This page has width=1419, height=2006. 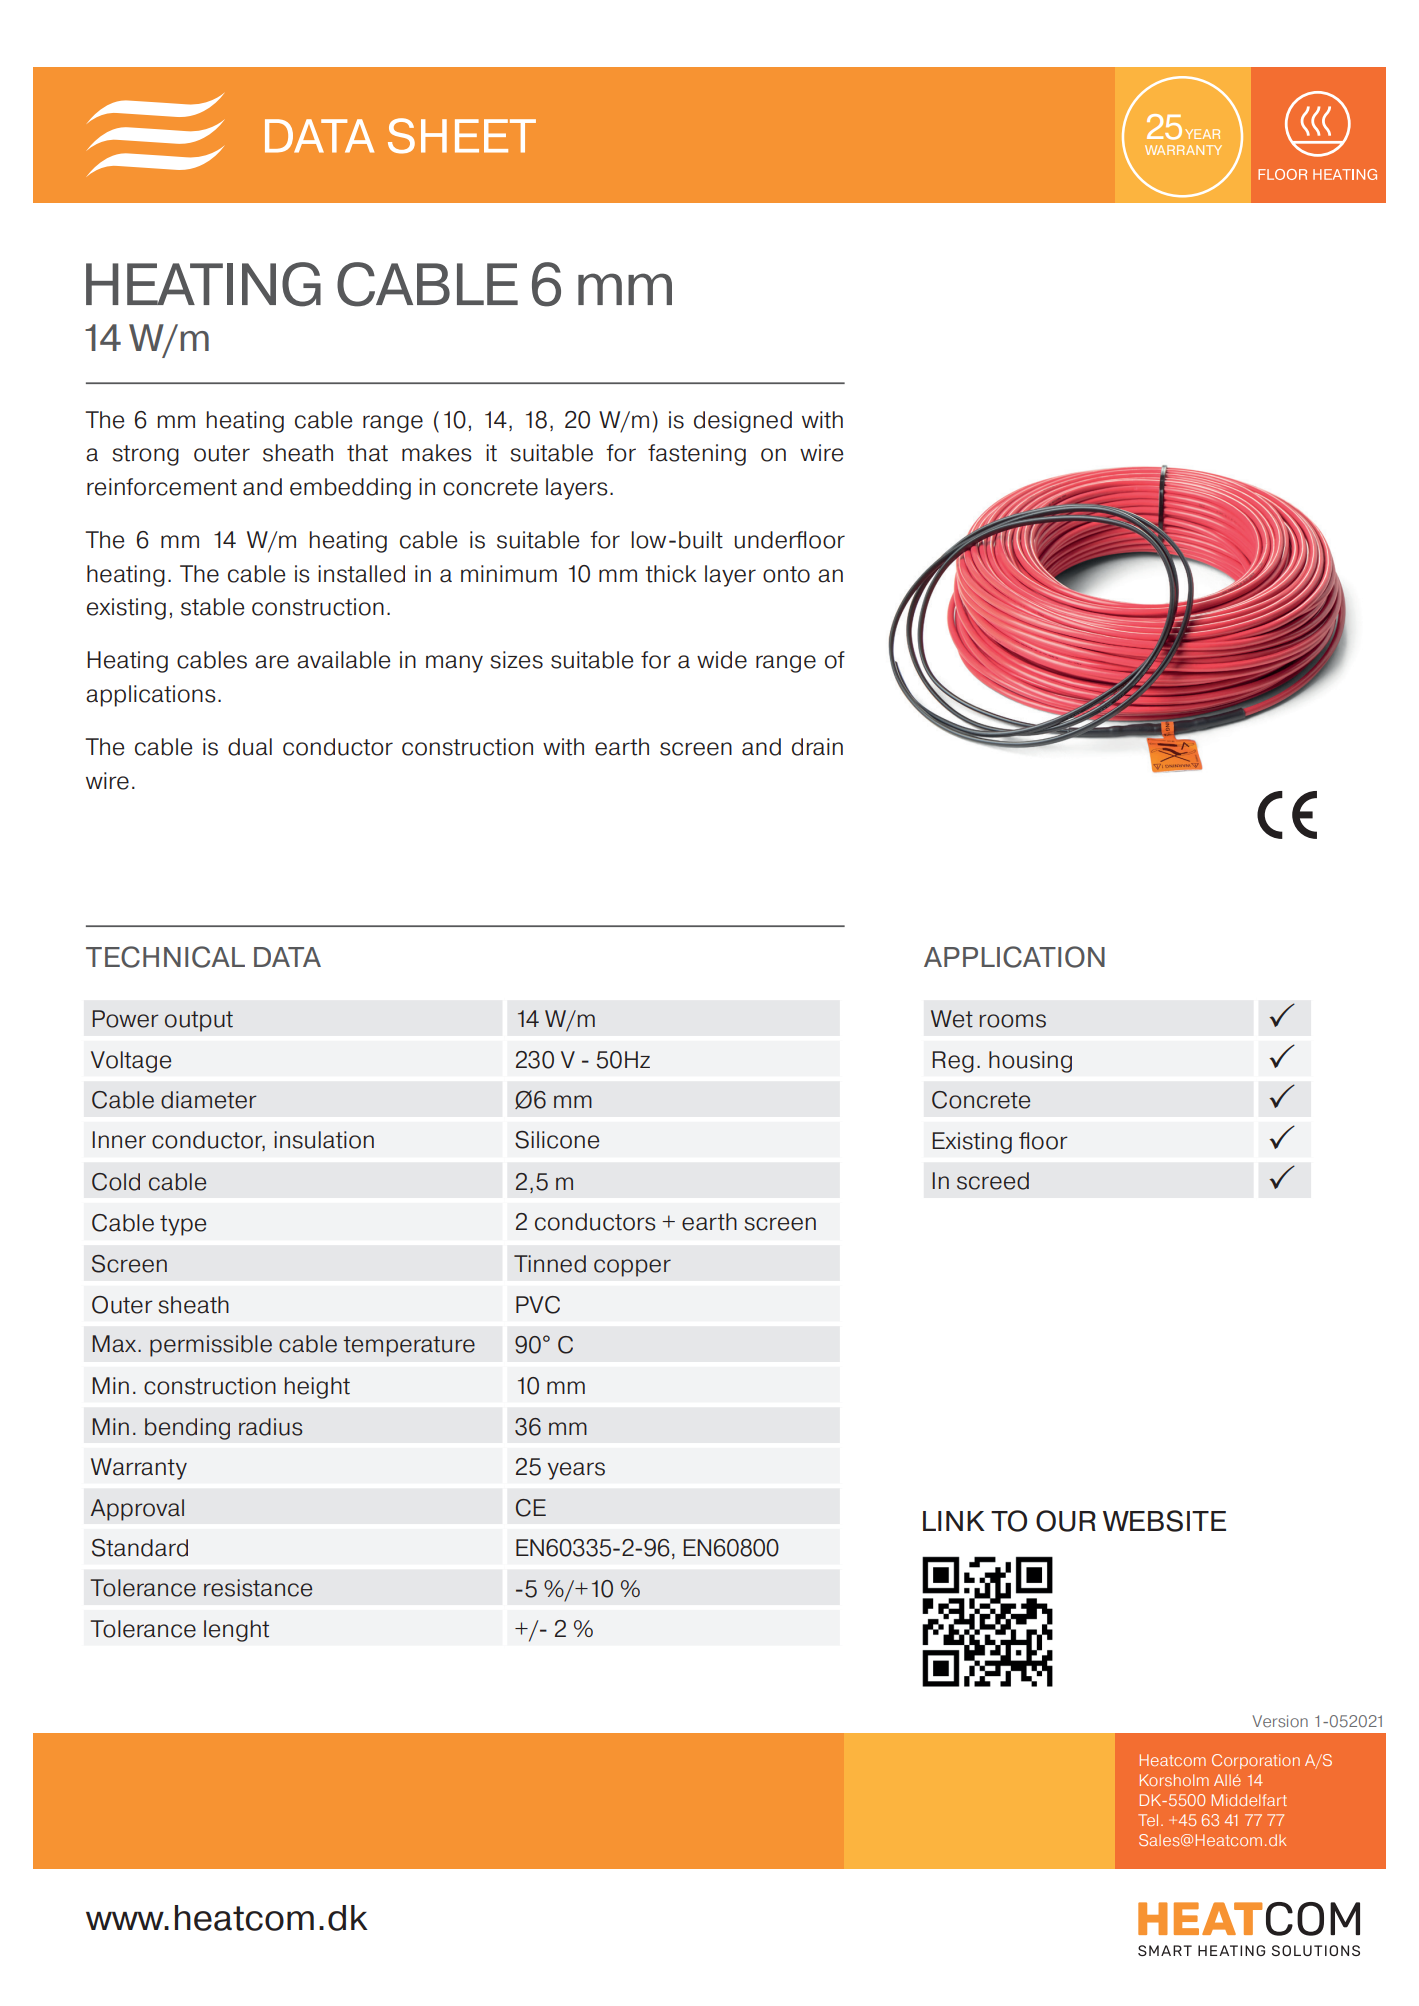 I want to click on drain, so click(x=817, y=747).
